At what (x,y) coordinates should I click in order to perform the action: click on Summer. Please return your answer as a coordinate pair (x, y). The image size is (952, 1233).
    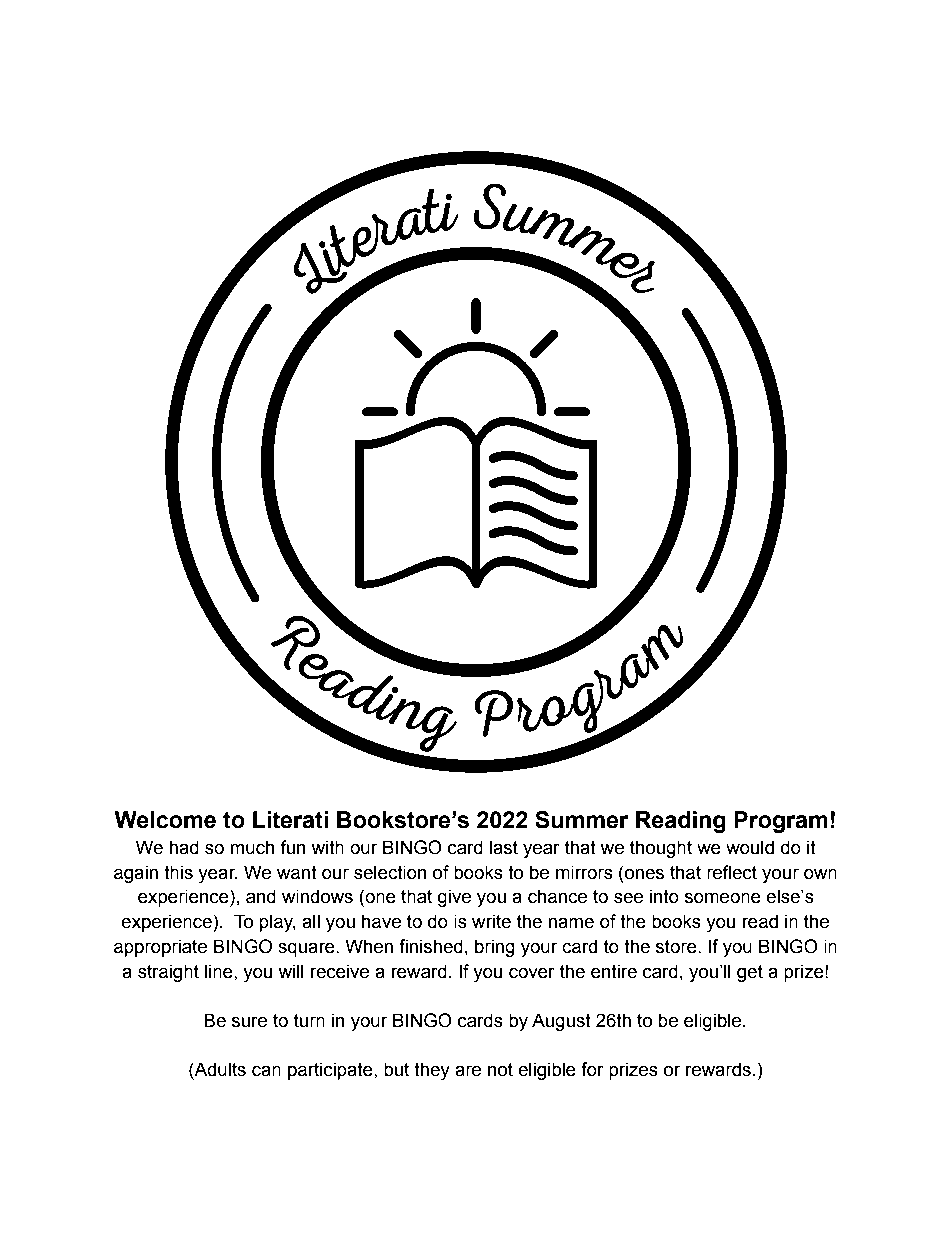
    Looking at the image, I should click on (582, 820).
